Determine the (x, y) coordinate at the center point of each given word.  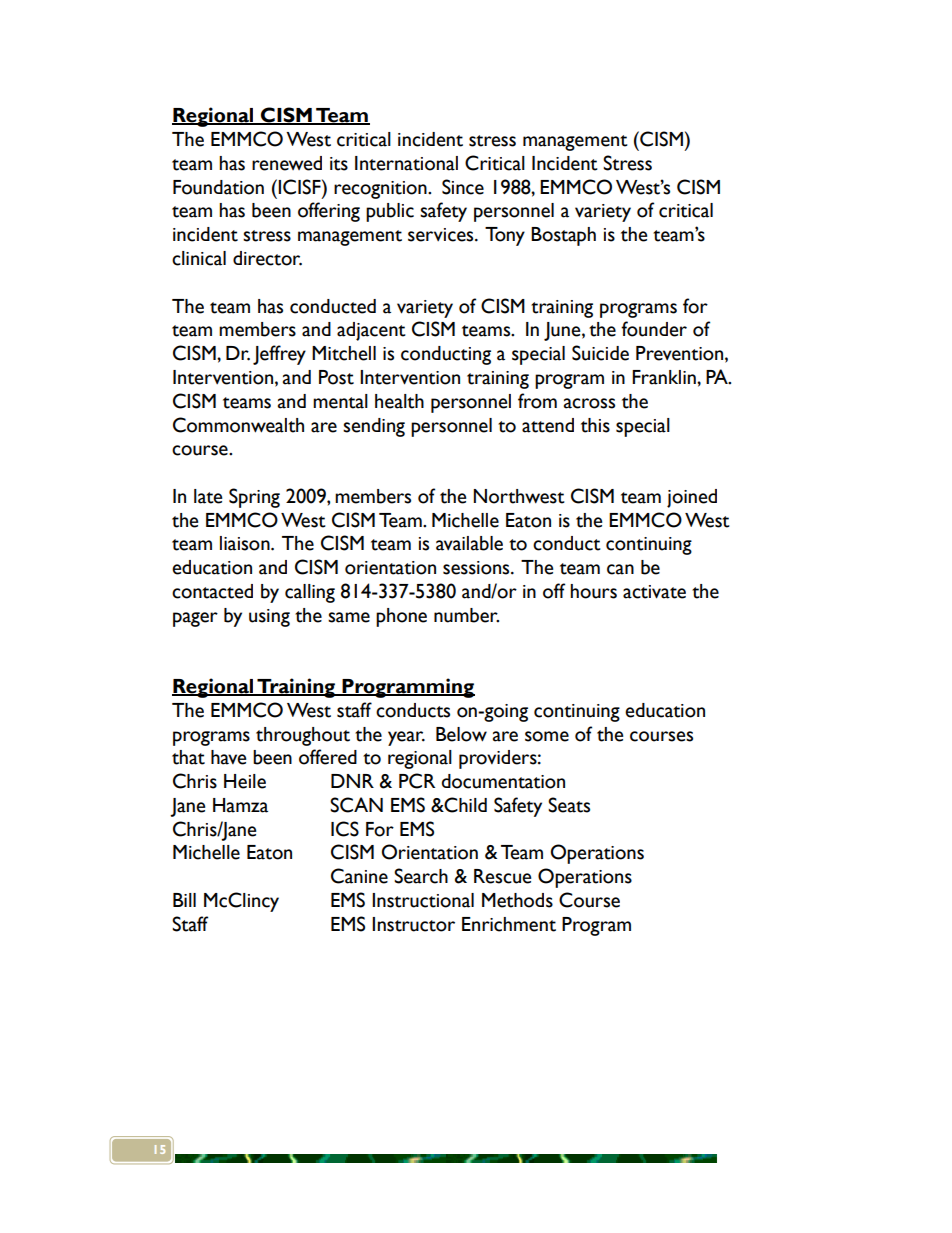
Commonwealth (238, 425)
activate (654, 592)
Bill (184, 900)
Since (463, 187)
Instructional (423, 900)
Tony (505, 236)
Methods (517, 900)
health (399, 401)
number (466, 615)
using (269, 618)
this (595, 425)
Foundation (218, 187)
